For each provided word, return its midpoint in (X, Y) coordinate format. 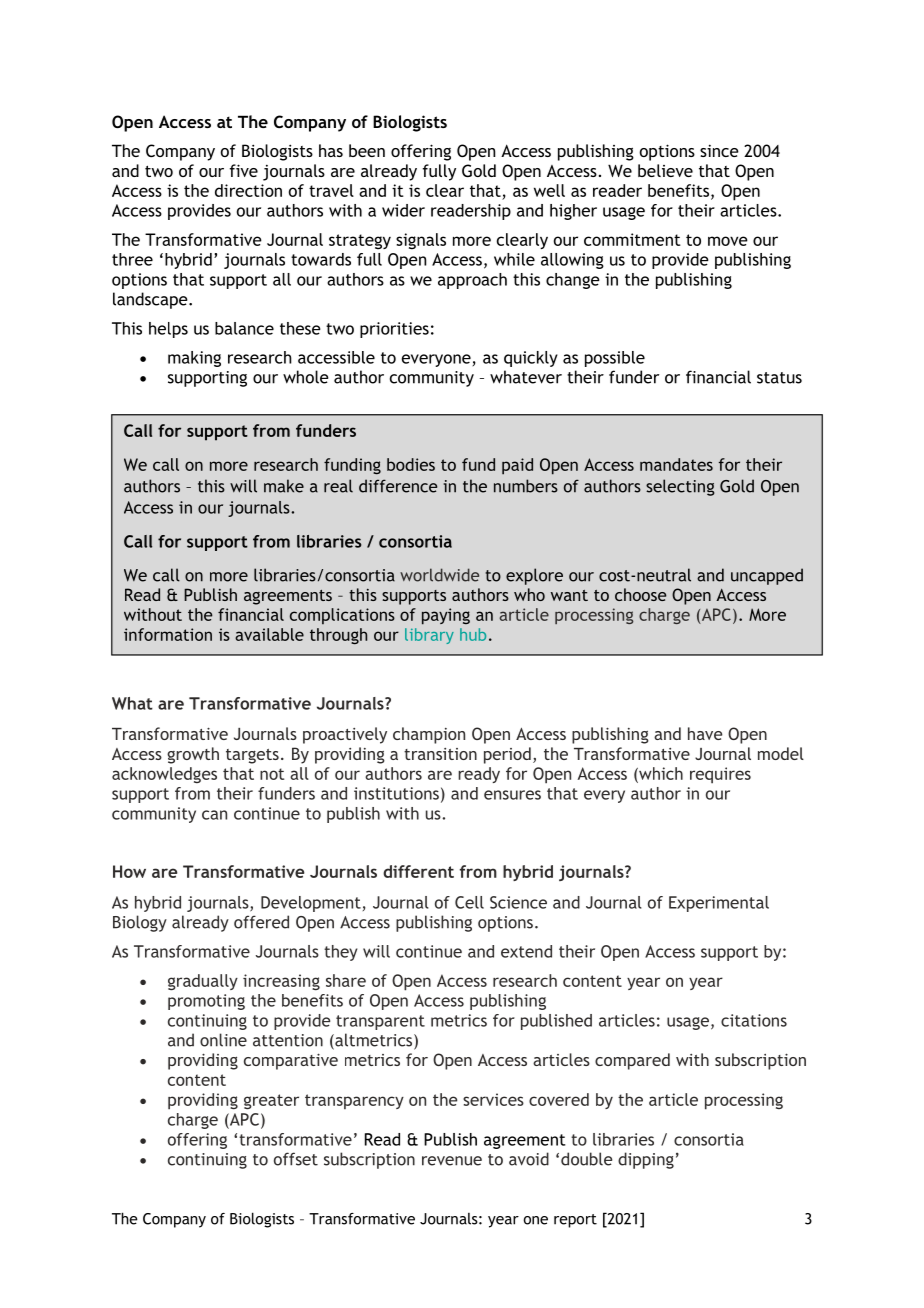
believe (665, 170)
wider (403, 210)
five (244, 170)
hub (473, 634)
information (168, 634)
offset (296, 1159)
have (705, 733)
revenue (452, 1161)
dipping (646, 1160)
